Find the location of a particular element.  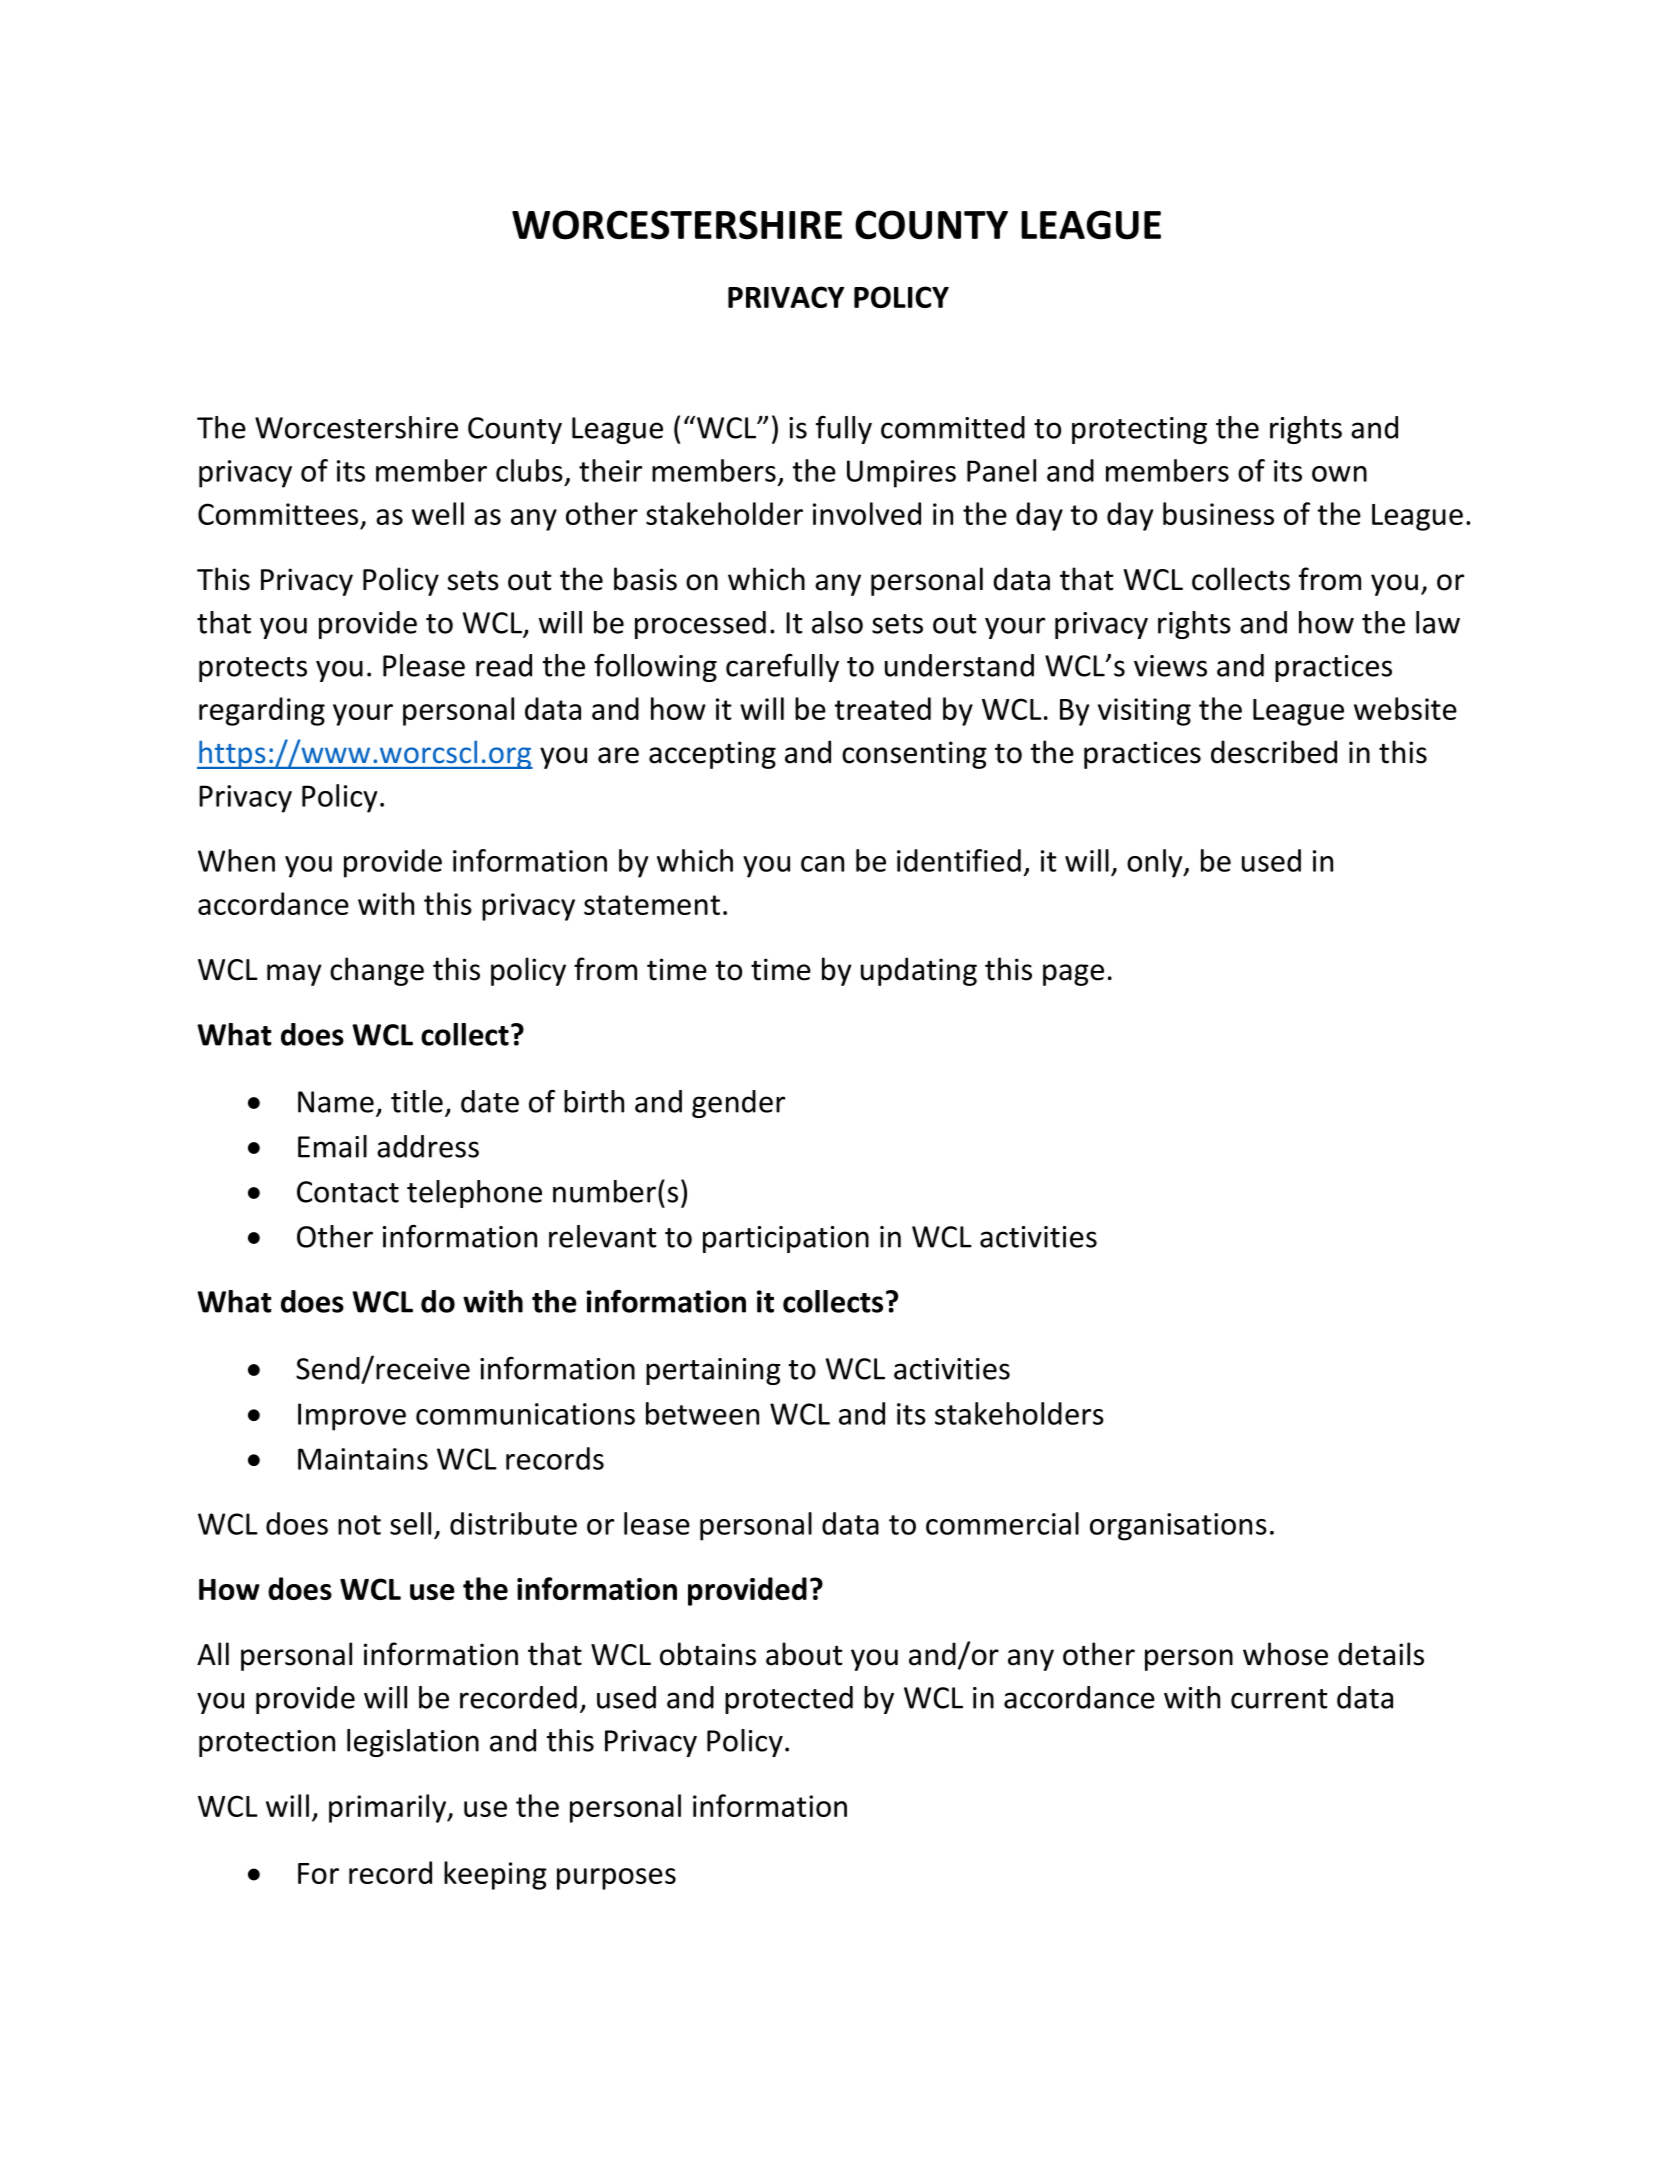

treated is located at coordinates (882, 708).
